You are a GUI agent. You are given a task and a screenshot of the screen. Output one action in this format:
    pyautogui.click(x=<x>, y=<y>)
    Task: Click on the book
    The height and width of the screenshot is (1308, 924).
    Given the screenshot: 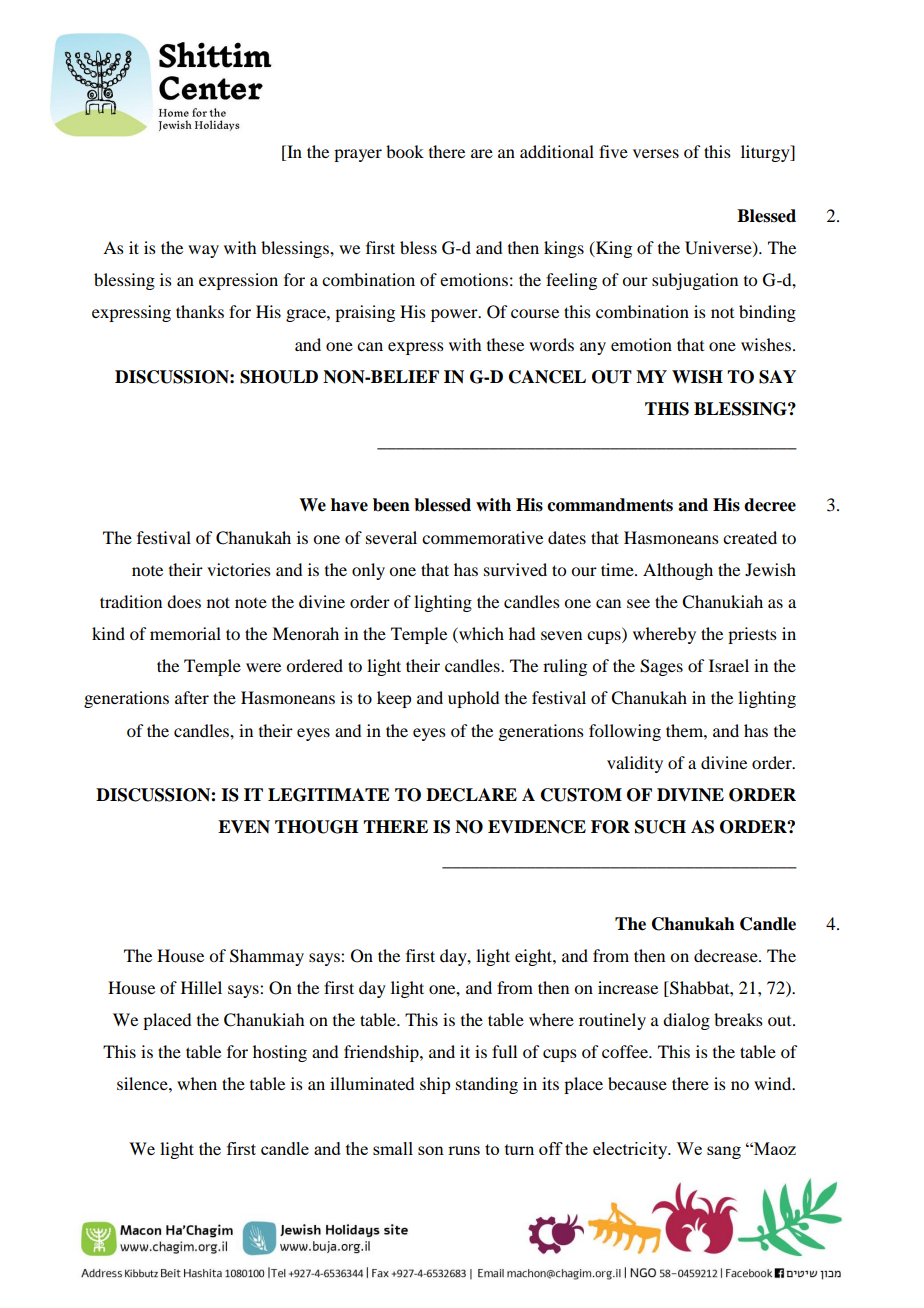 What is the action you would take?
    pyautogui.click(x=405, y=151)
